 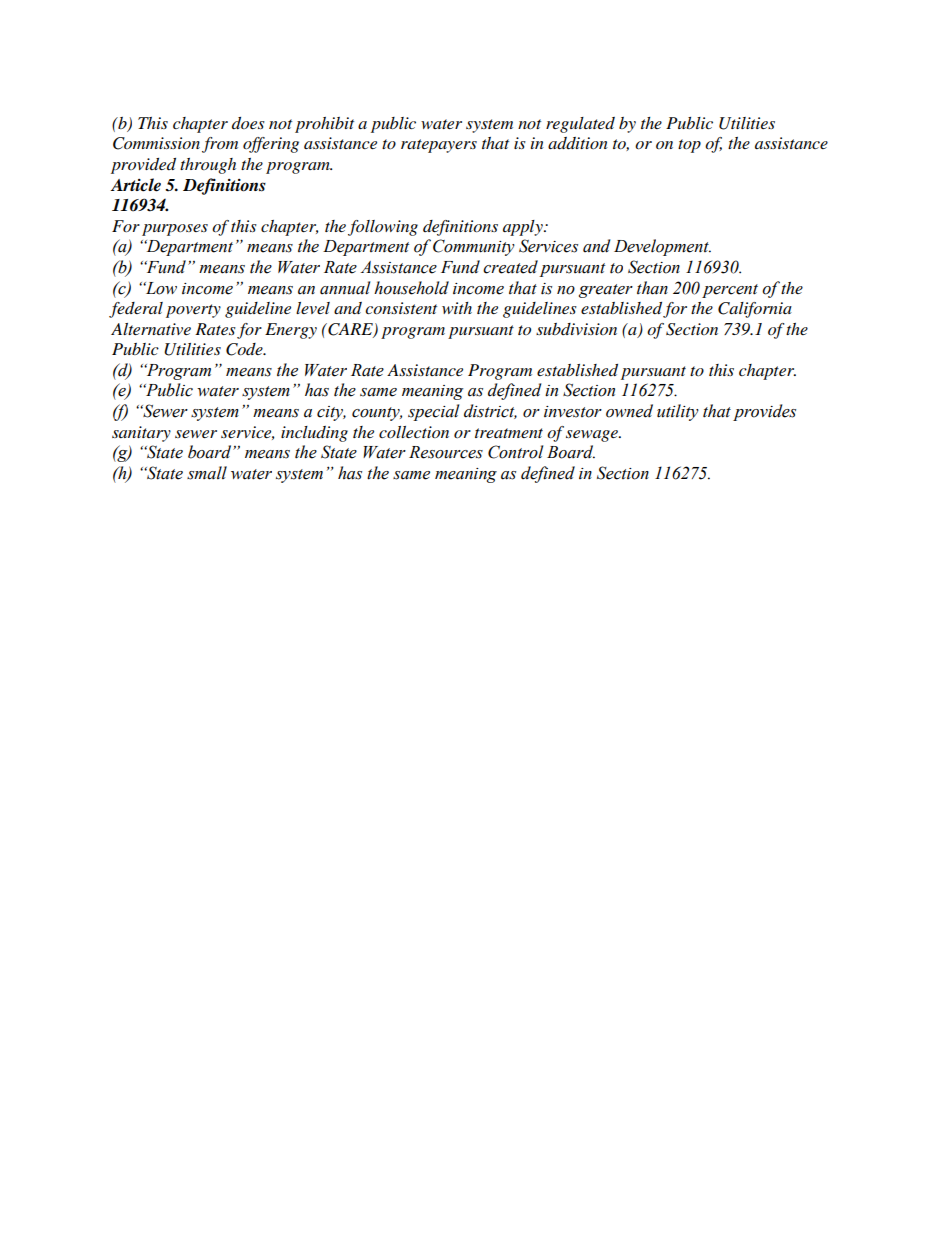 What do you see at coordinates (245, 349) in the screenshot?
I see `Code` at bounding box center [245, 349].
